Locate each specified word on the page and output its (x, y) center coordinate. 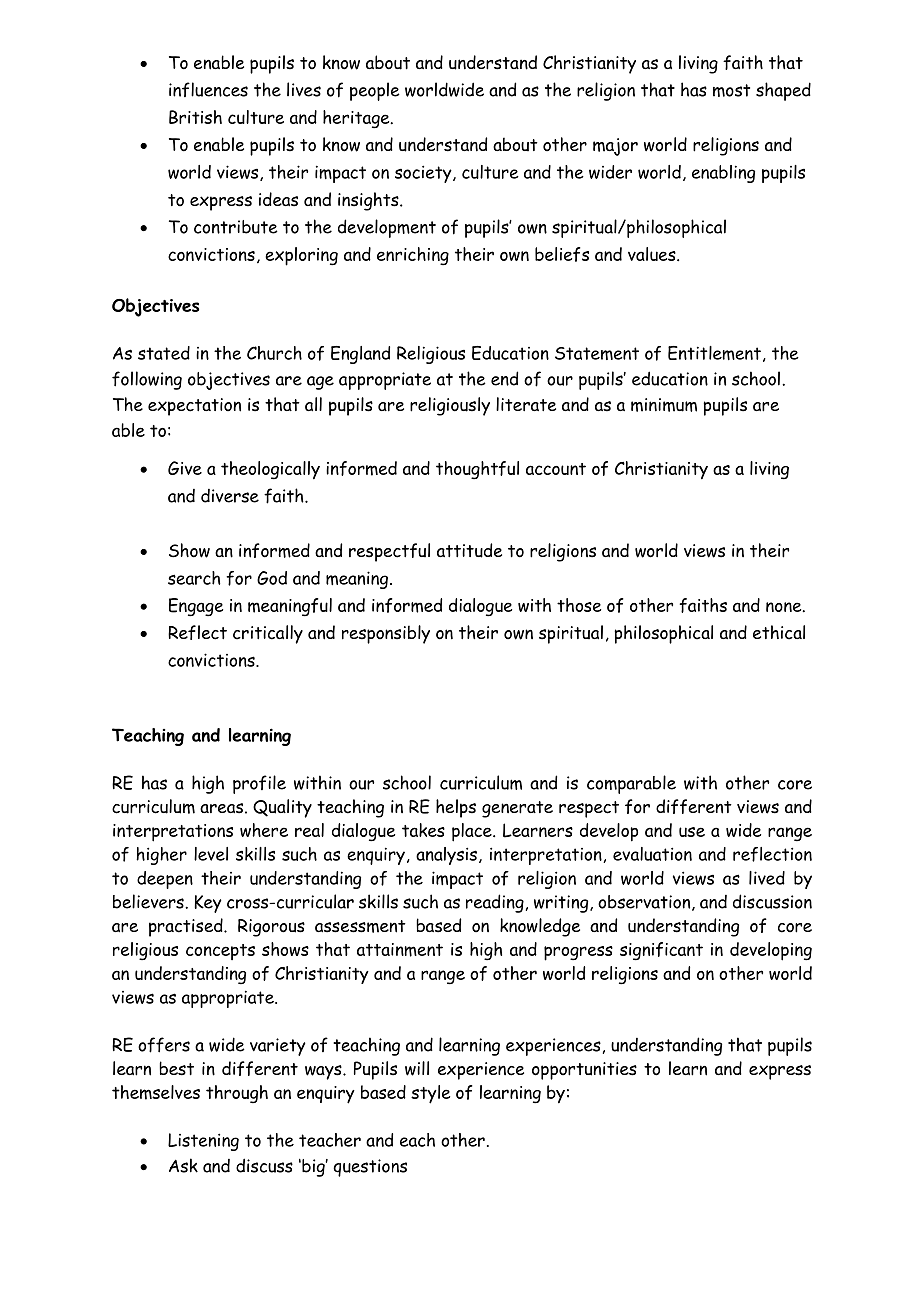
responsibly (386, 634)
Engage (196, 607)
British (195, 117)
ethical (779, 632)
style (430, 1094)
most (731, 90)
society (424, 174)
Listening (203, 1142)
